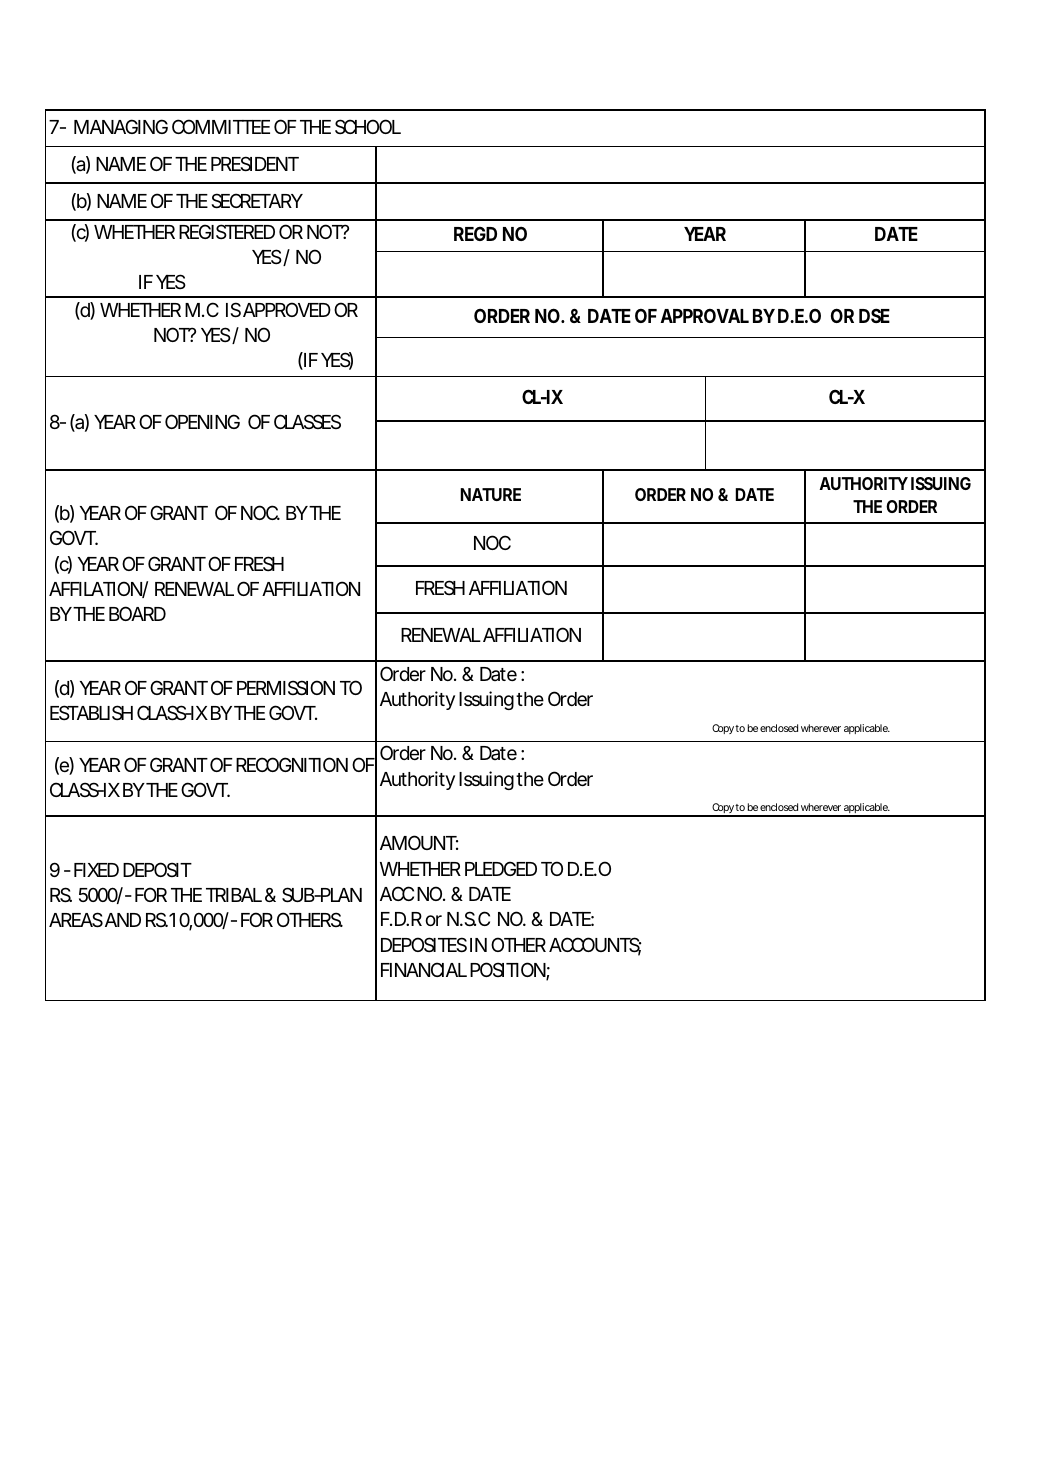 The height and width of the image is (1477, 1044). I want to click on DSE, so click(874, 315).
